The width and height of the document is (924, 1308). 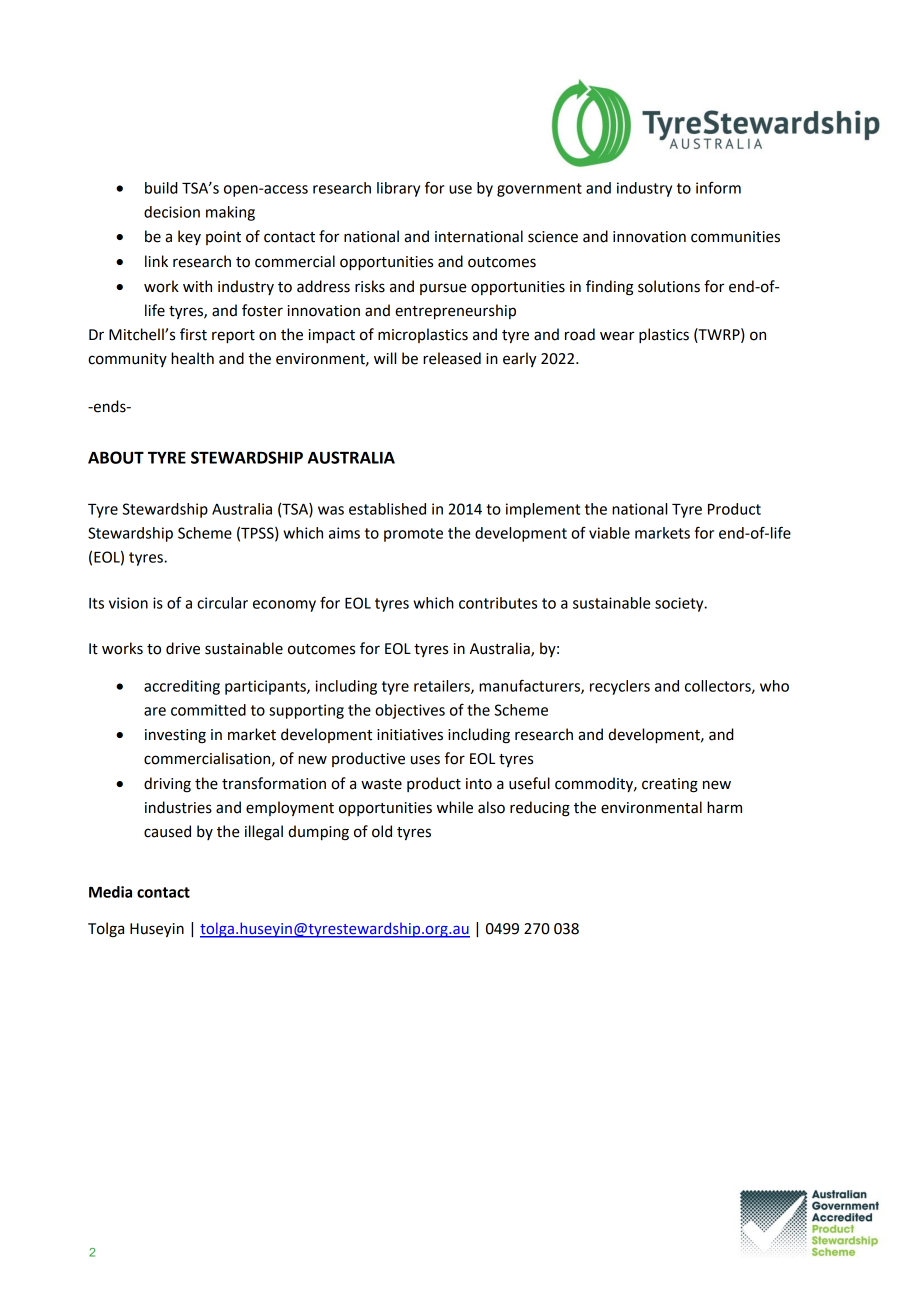 What do you see at coordinates (410, 711) in the document?
I see `objectives` at bounding box center [410, 711].
